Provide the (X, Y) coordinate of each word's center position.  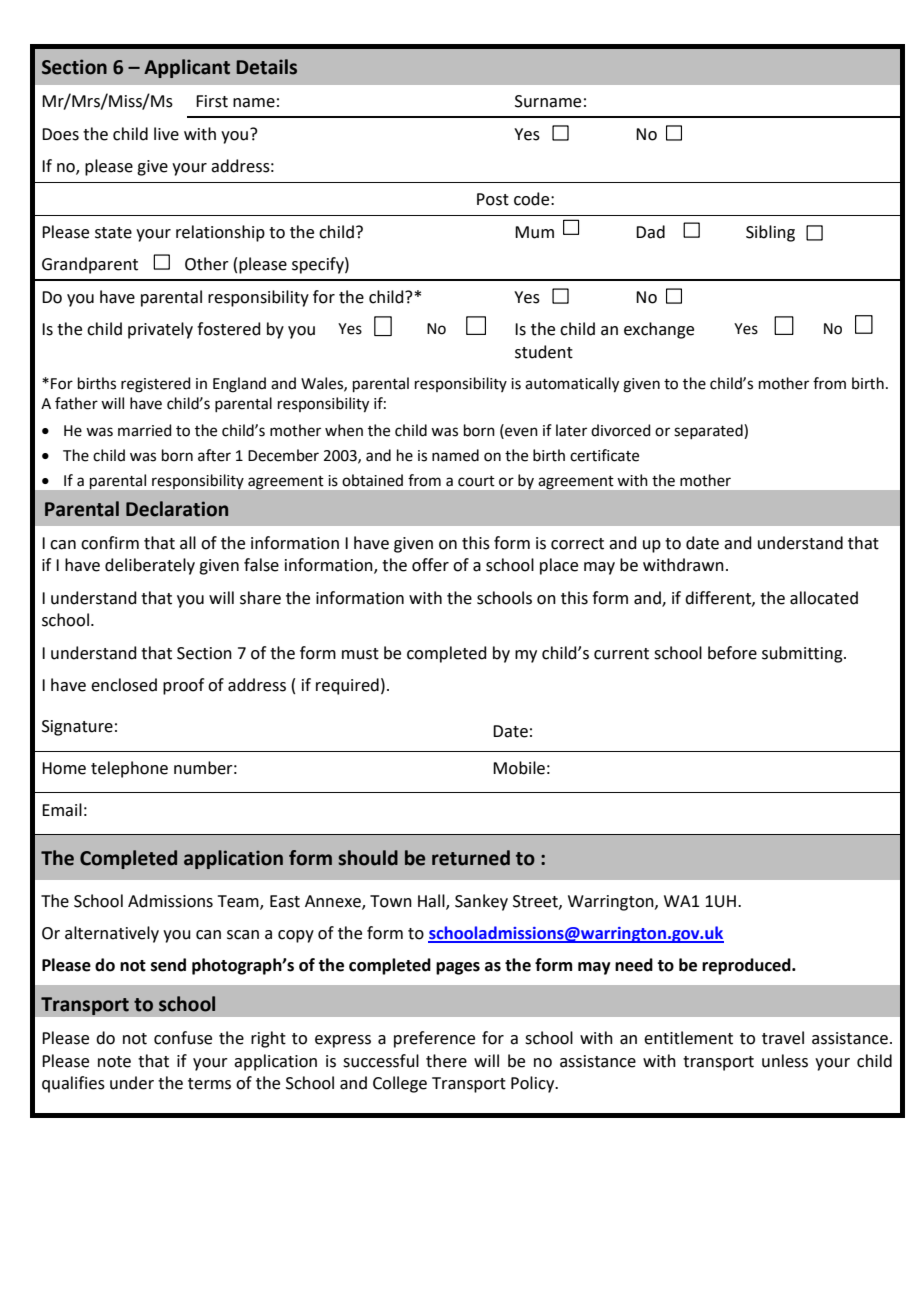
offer (430, 565)
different (719, 598)
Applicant (187, 68)
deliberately (150, 566)
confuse (183, 1038)
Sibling (770, 233)
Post (493, 199)
